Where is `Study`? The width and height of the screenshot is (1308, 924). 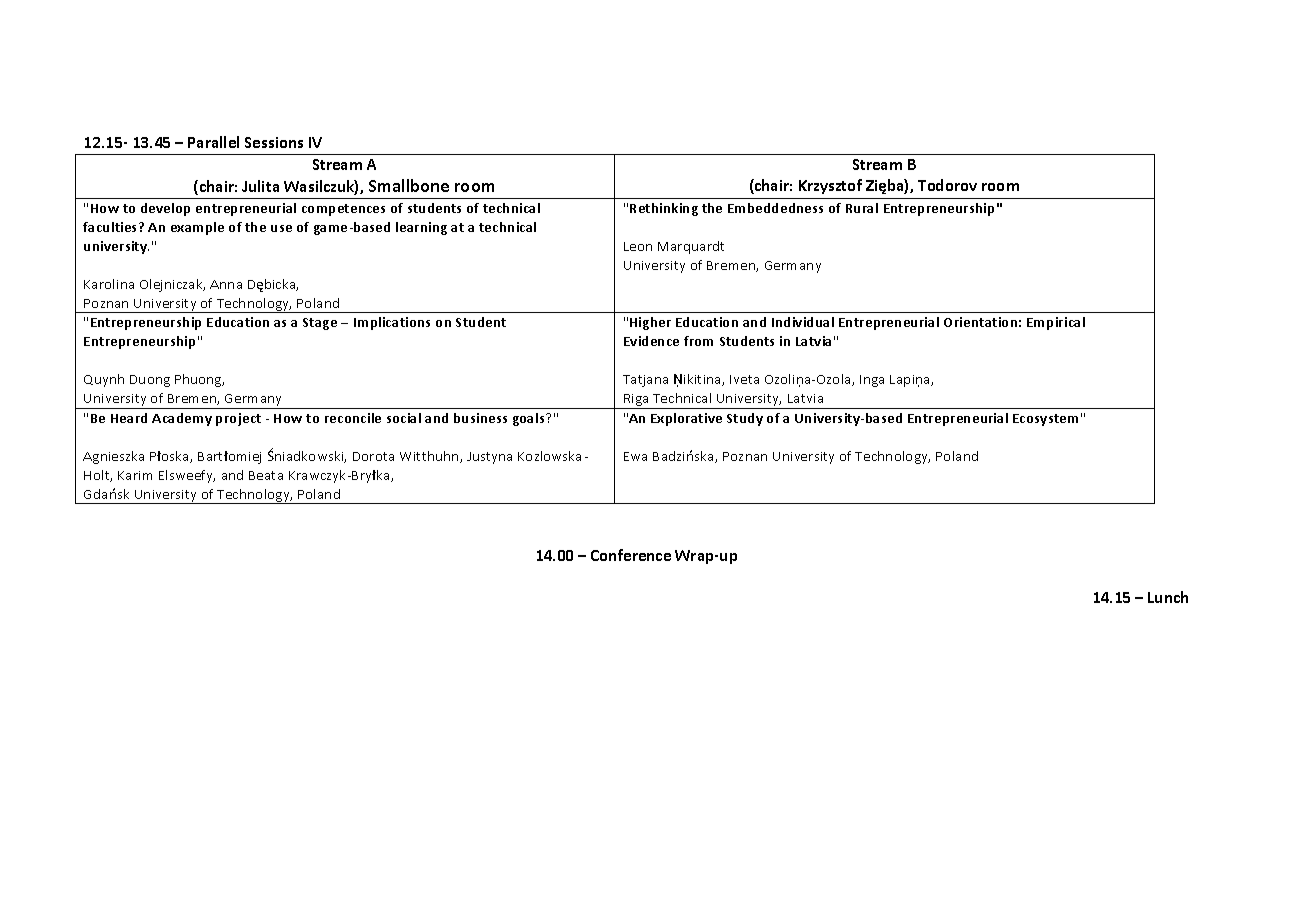
Study is located at coordinates (745, 419).
